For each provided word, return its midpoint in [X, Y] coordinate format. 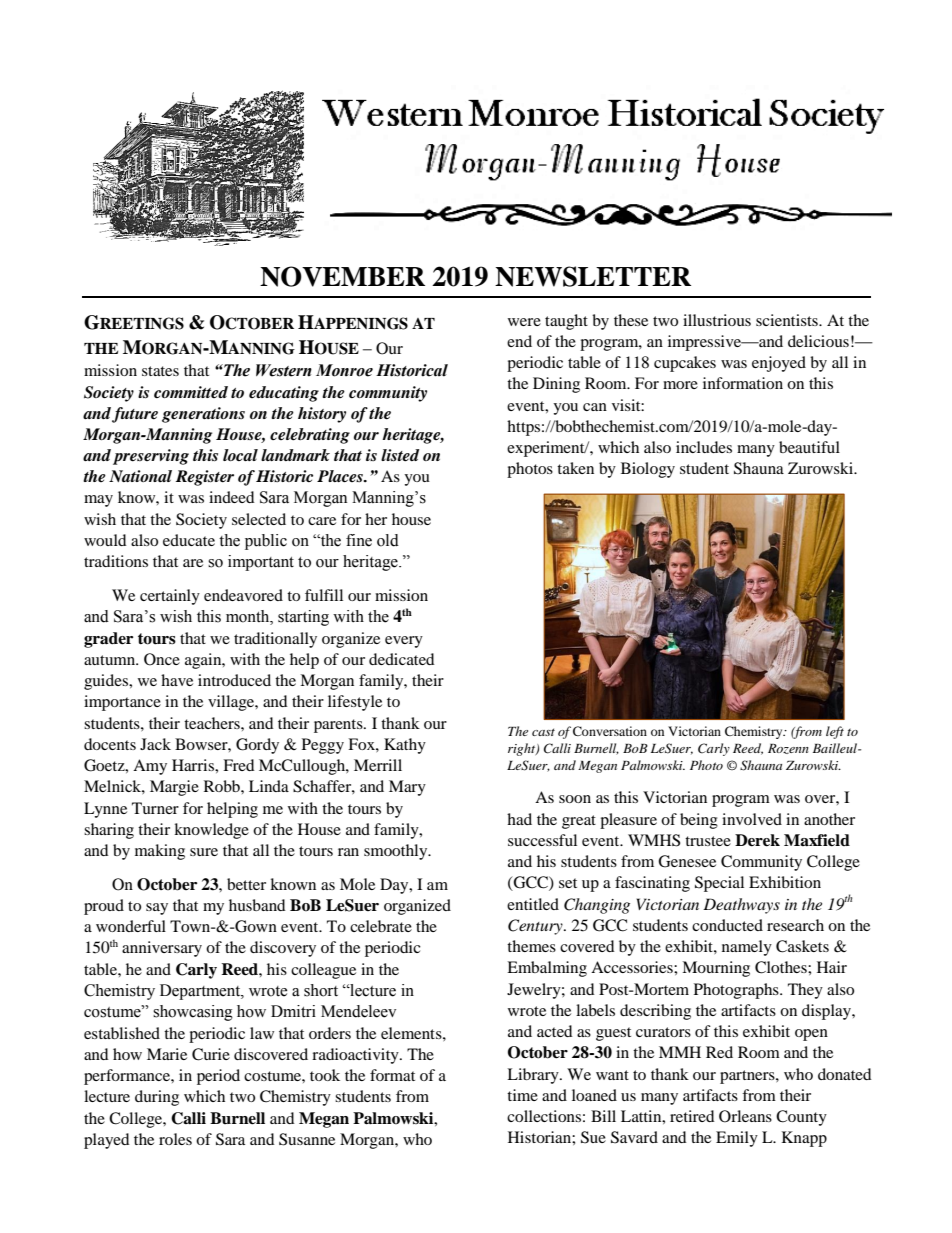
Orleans [745, 1116]
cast [543, 732]
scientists [788, 320]
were [524, 322]
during [157, 1098]
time [522, 1095]
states [160, 371]
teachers [213, 723]
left [835, 732]
